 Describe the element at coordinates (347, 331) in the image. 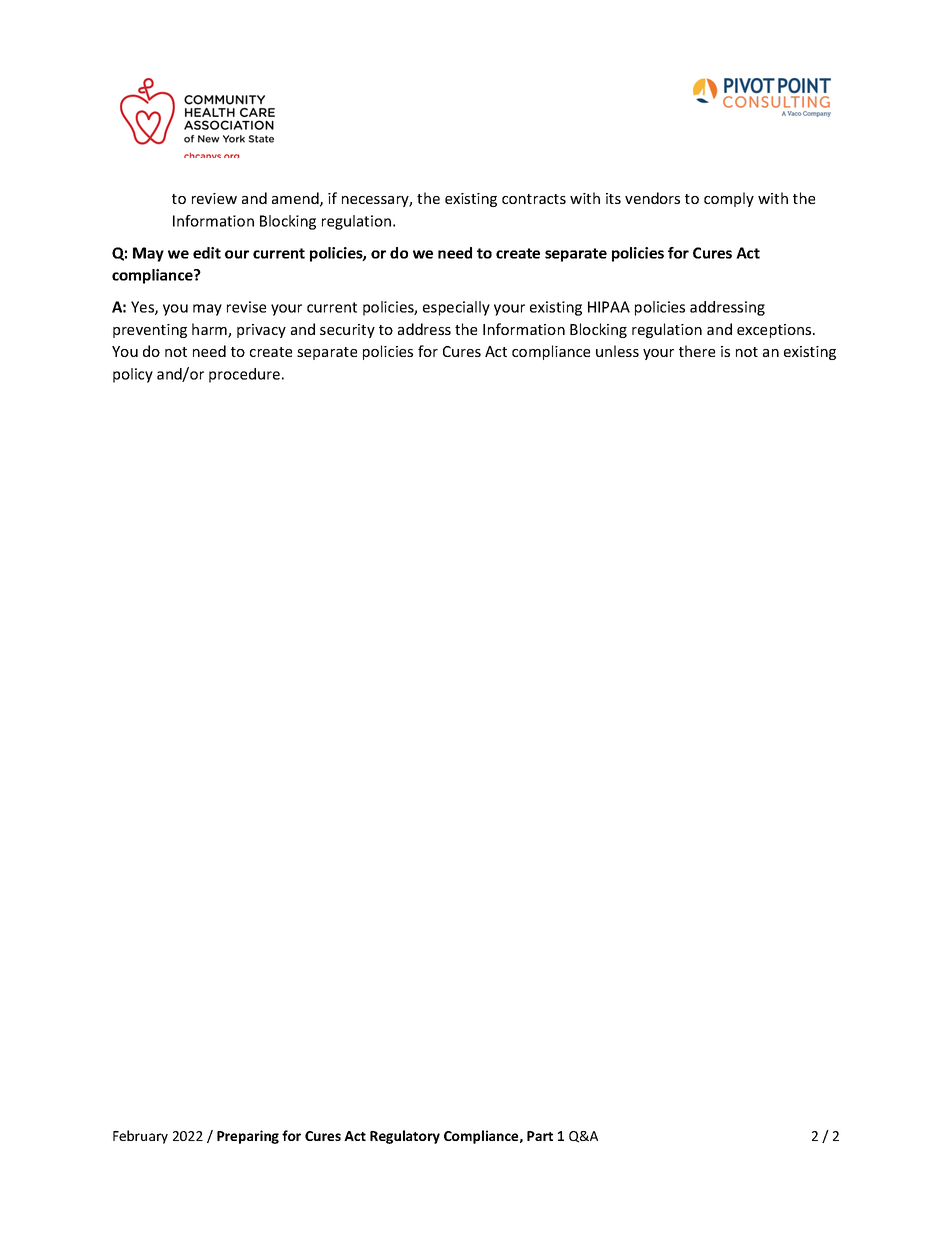

I see `security` at that location.
